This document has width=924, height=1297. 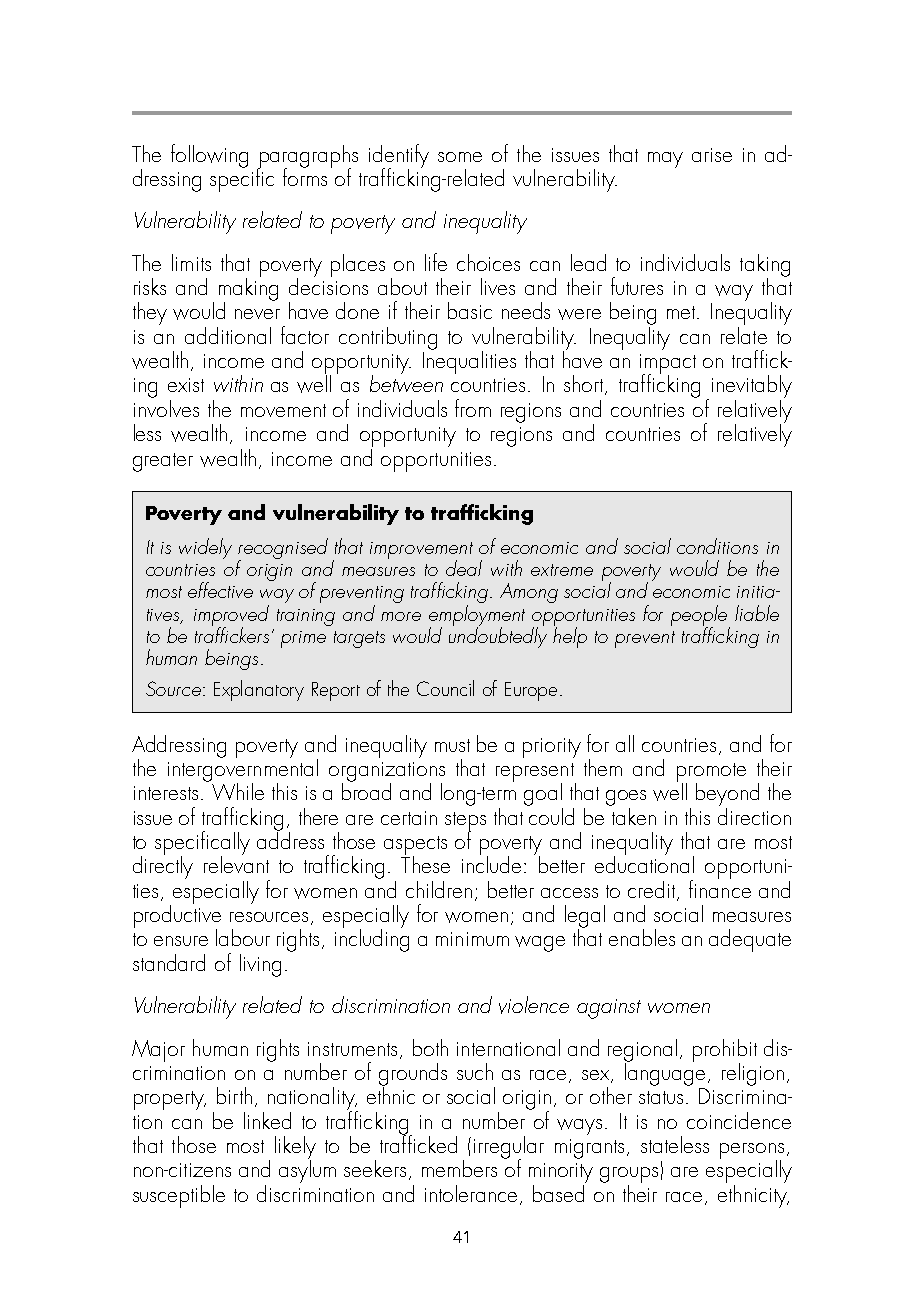 I want to click on may, so click(x=665, y=160).
